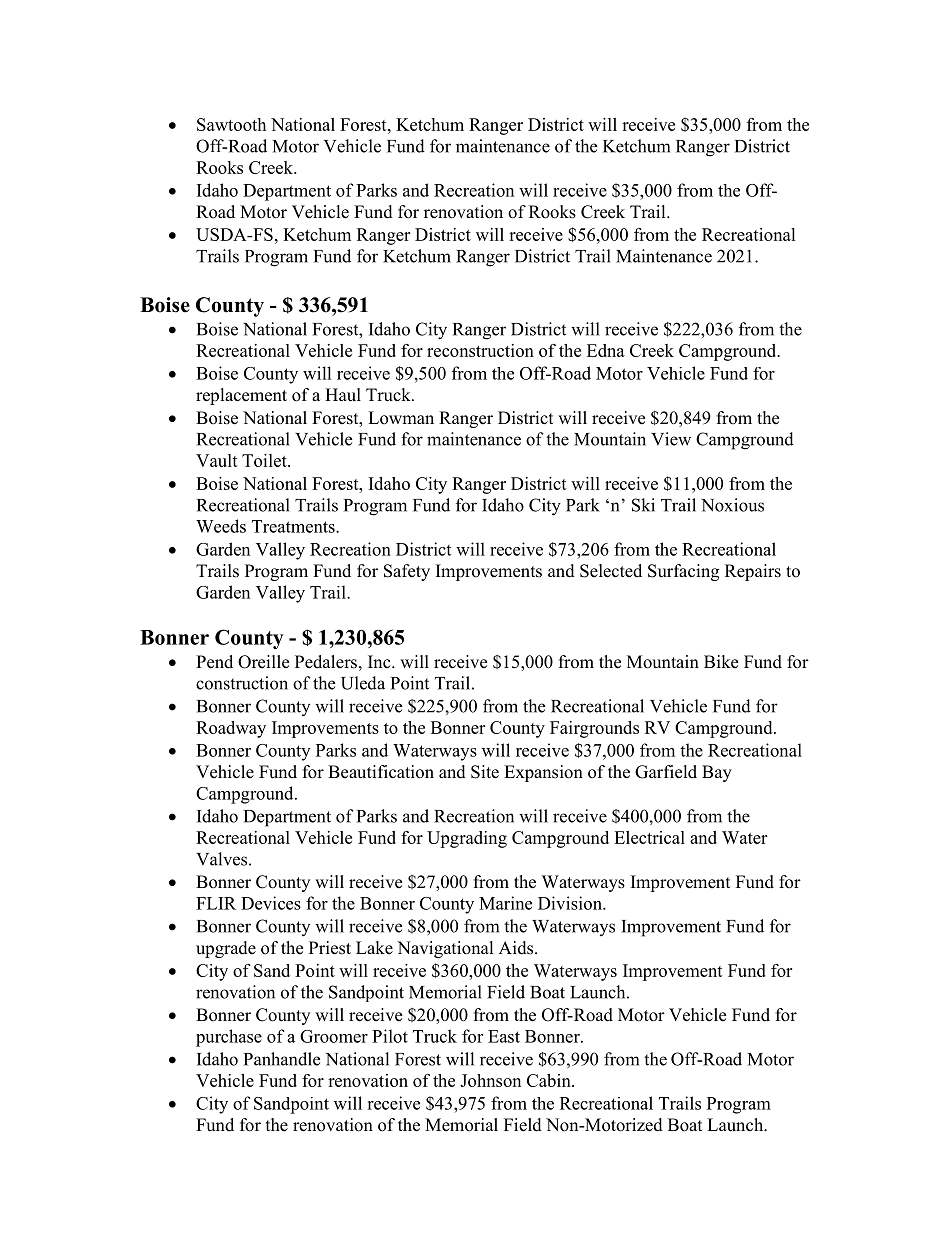  What do you see at coordinates (683, 572) in the image?
I see `Surfacing` at bounding box center [683, 572].
